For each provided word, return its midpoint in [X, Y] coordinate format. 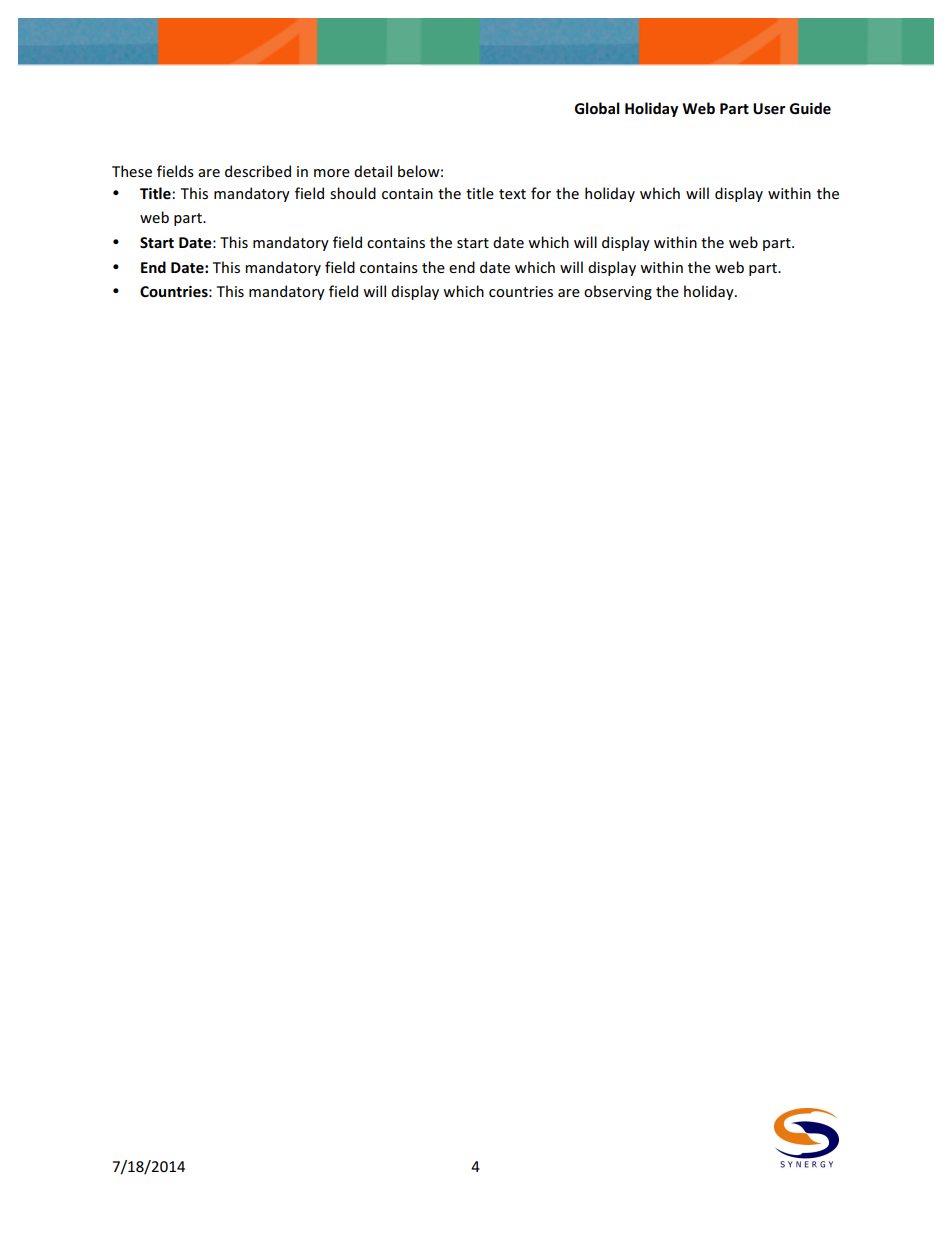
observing [618, 292]
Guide [810, 108]
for [541, 193]
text [512, 194]
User [769, 108]
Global [597, 108]
